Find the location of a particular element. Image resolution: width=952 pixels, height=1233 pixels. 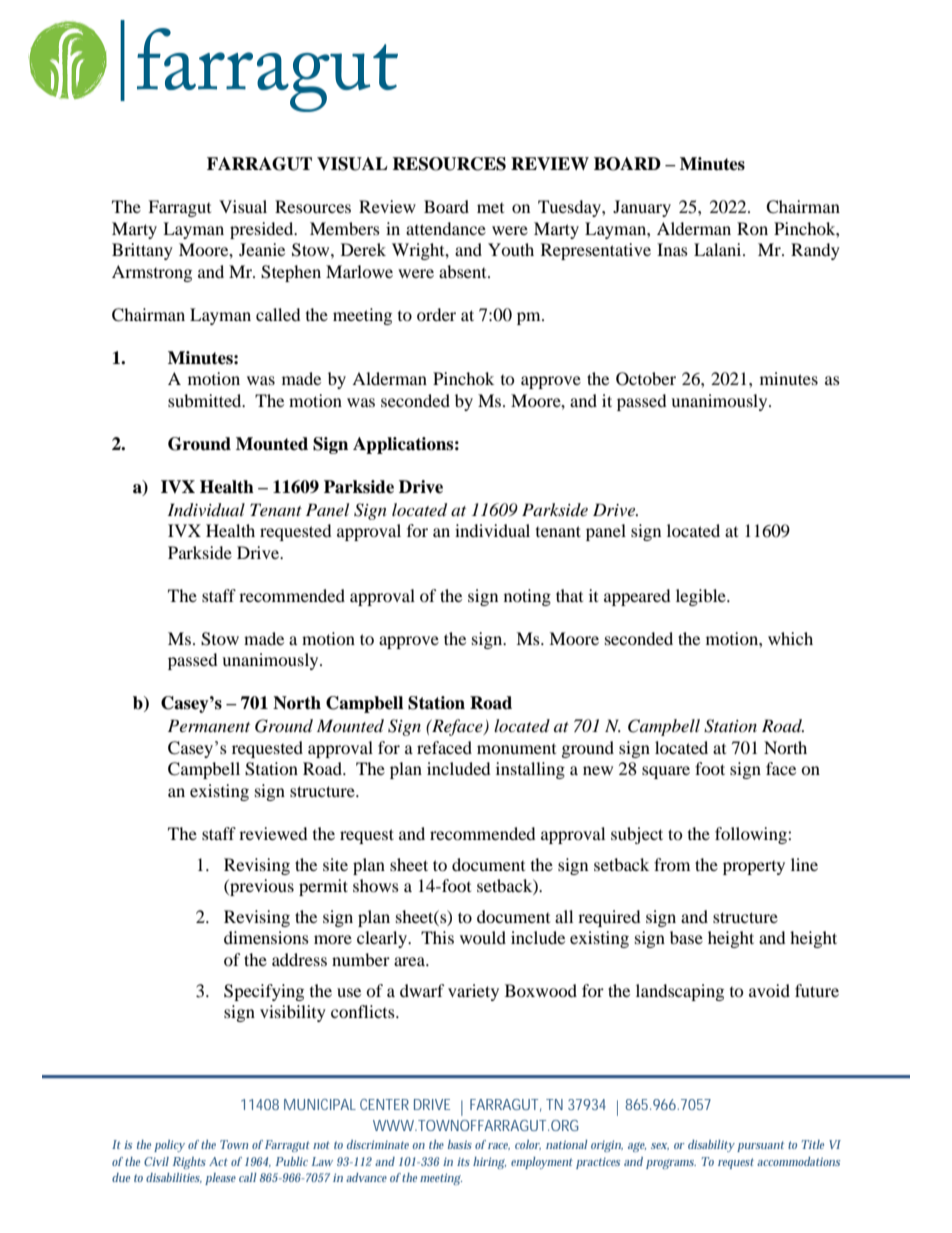

noting is located at coordinates (527, 597).
